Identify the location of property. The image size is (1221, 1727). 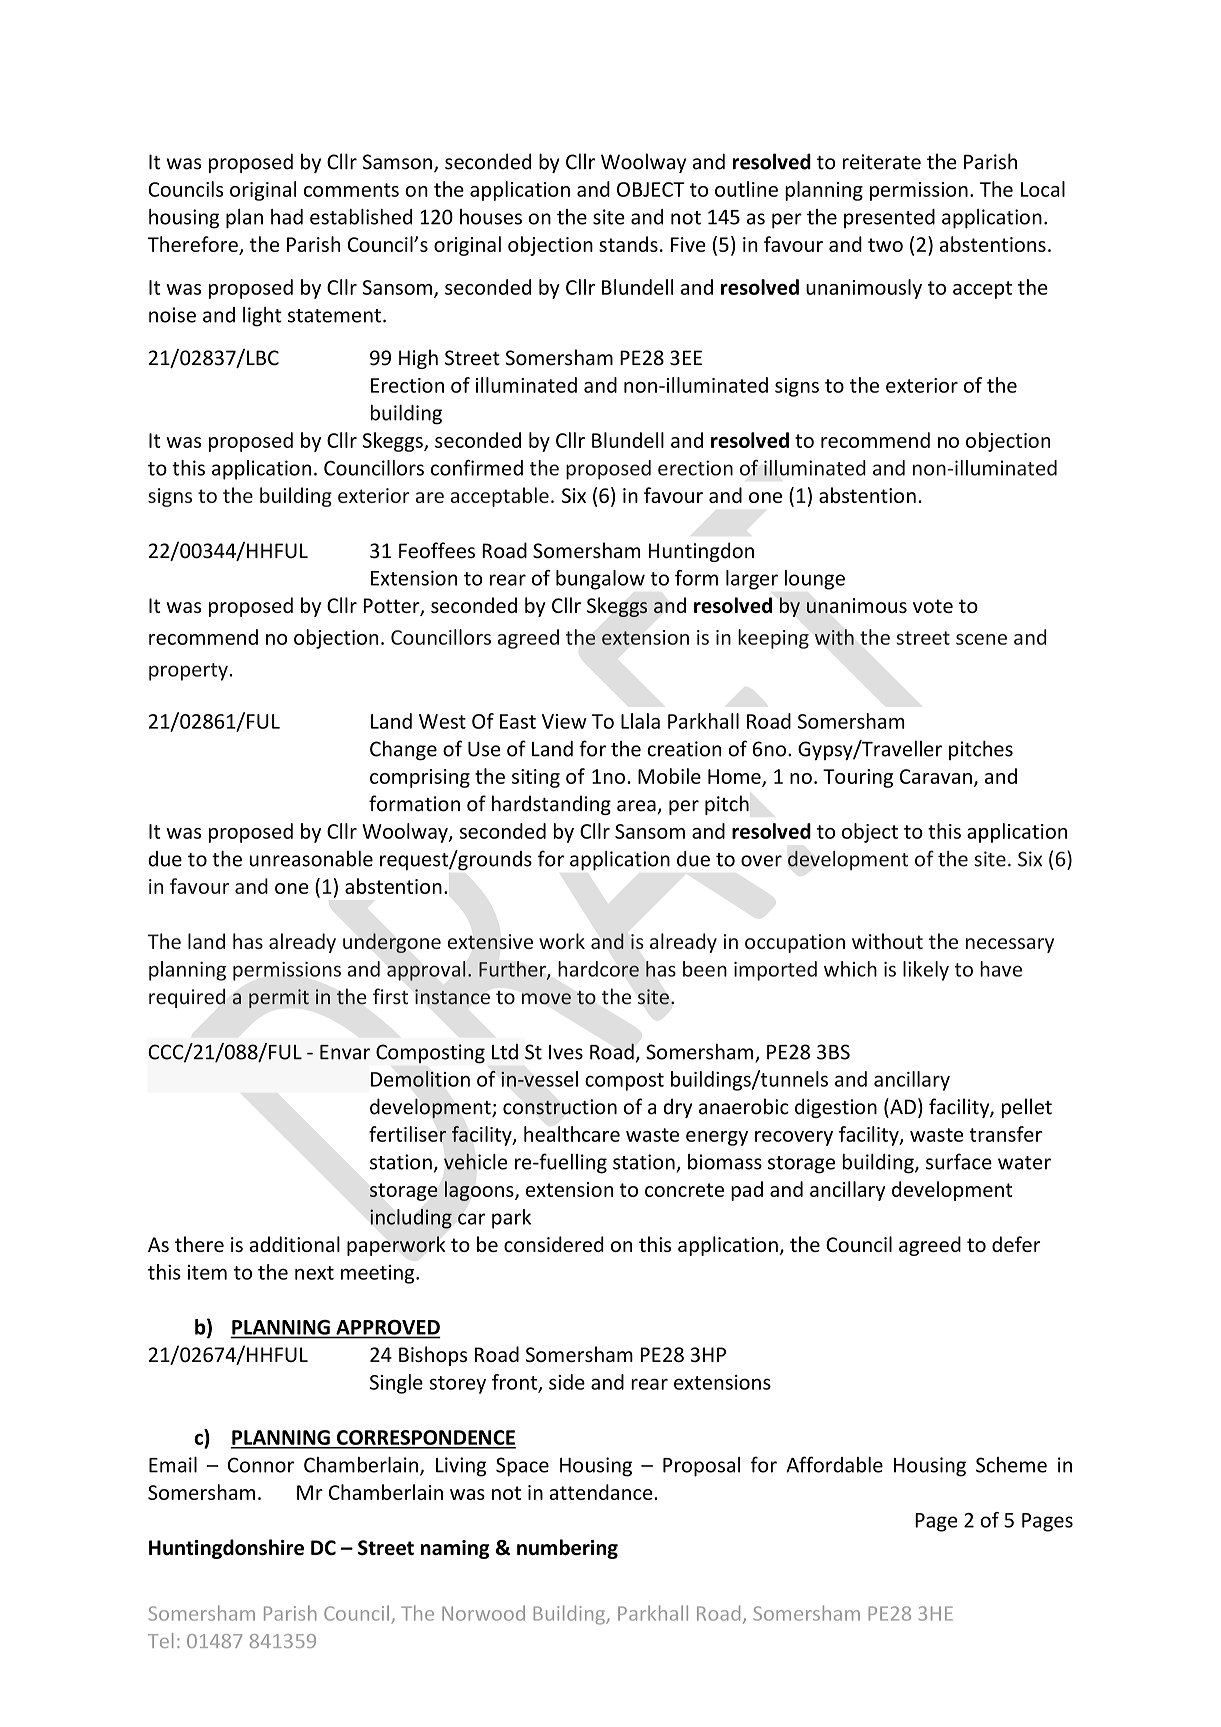
(188, 672).
